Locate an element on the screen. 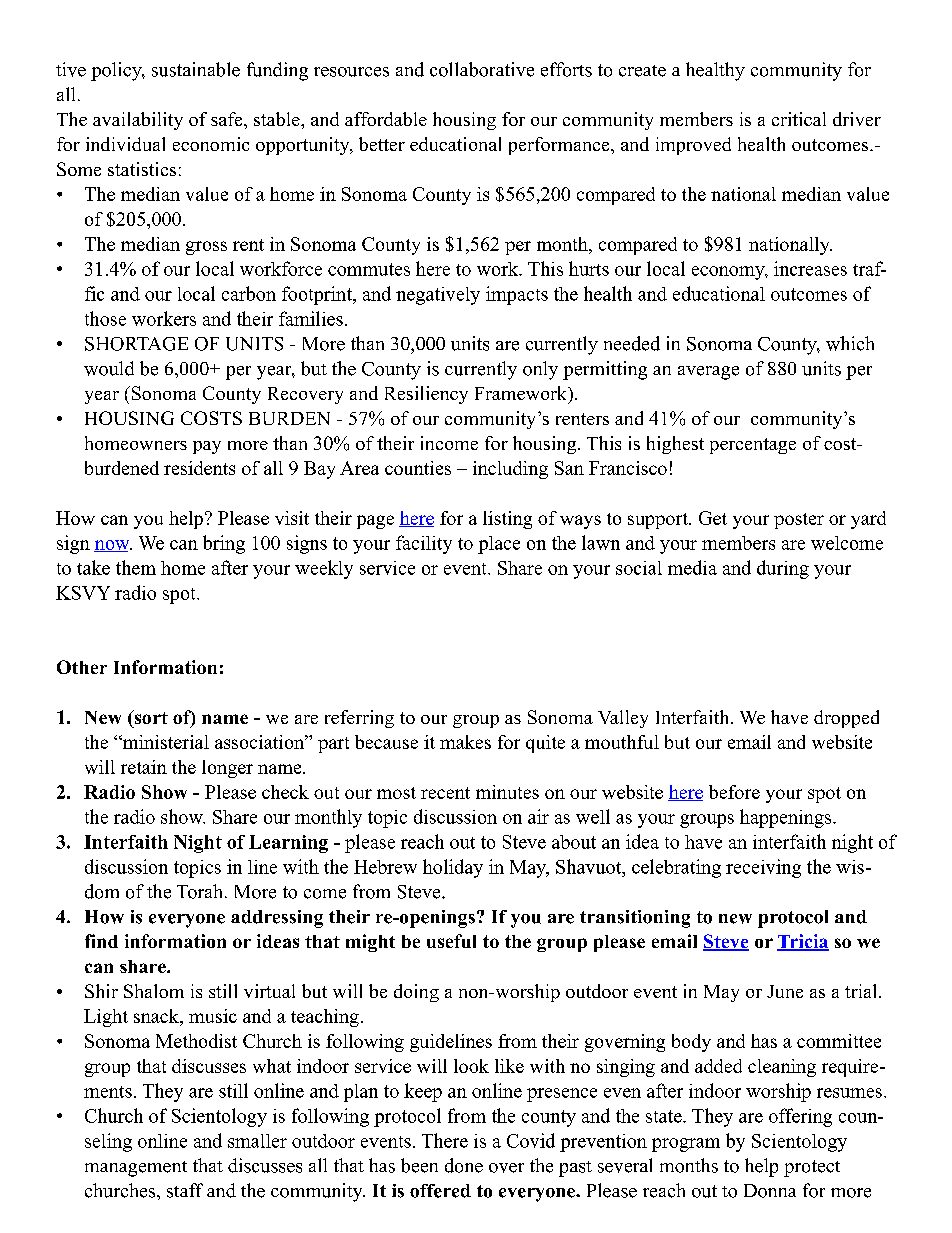  affordable is located at coordinates (386, 119).
